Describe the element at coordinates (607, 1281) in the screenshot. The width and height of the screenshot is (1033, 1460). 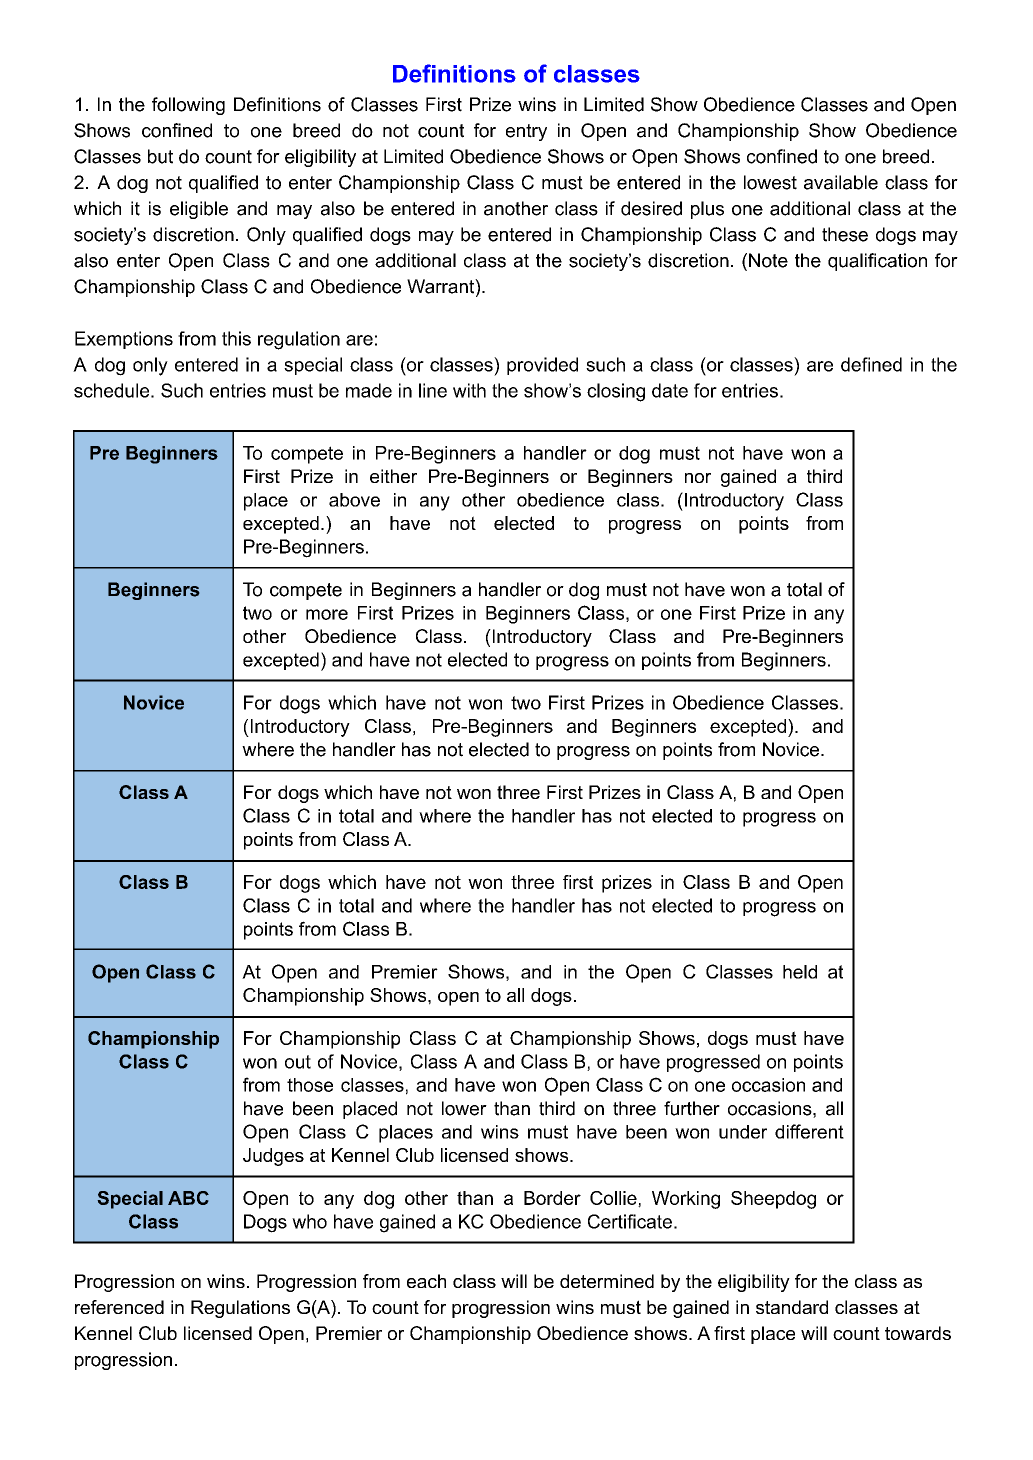
I see `determined` at that location.
